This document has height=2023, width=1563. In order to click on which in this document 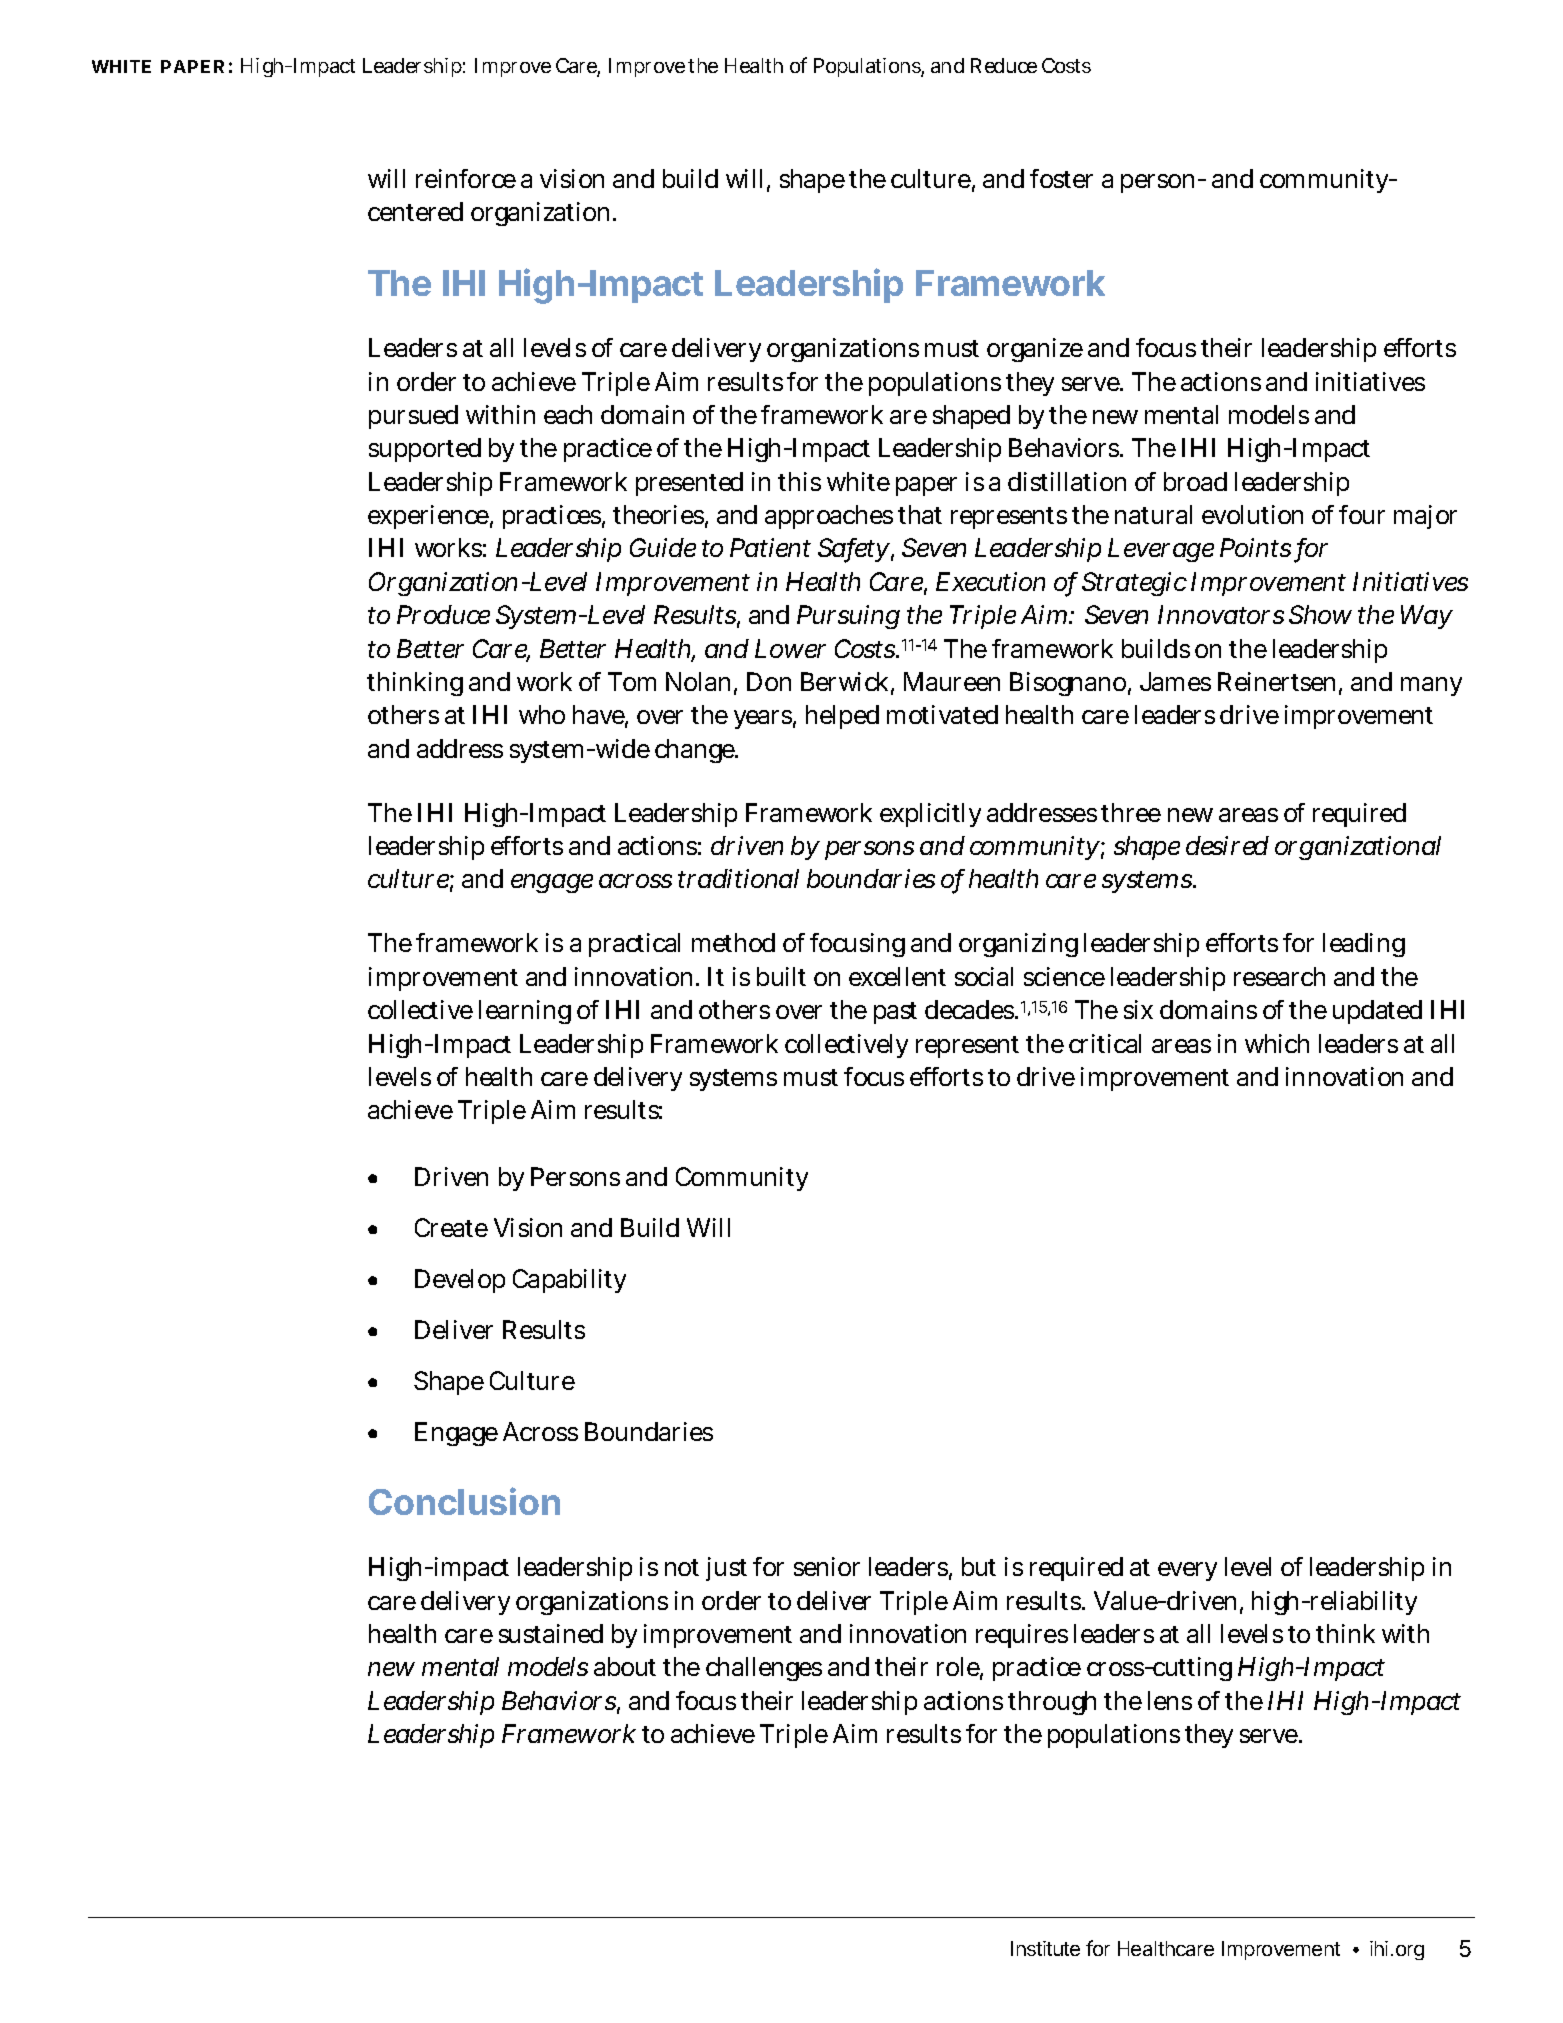, I will do `click(1277, 1043)`.
